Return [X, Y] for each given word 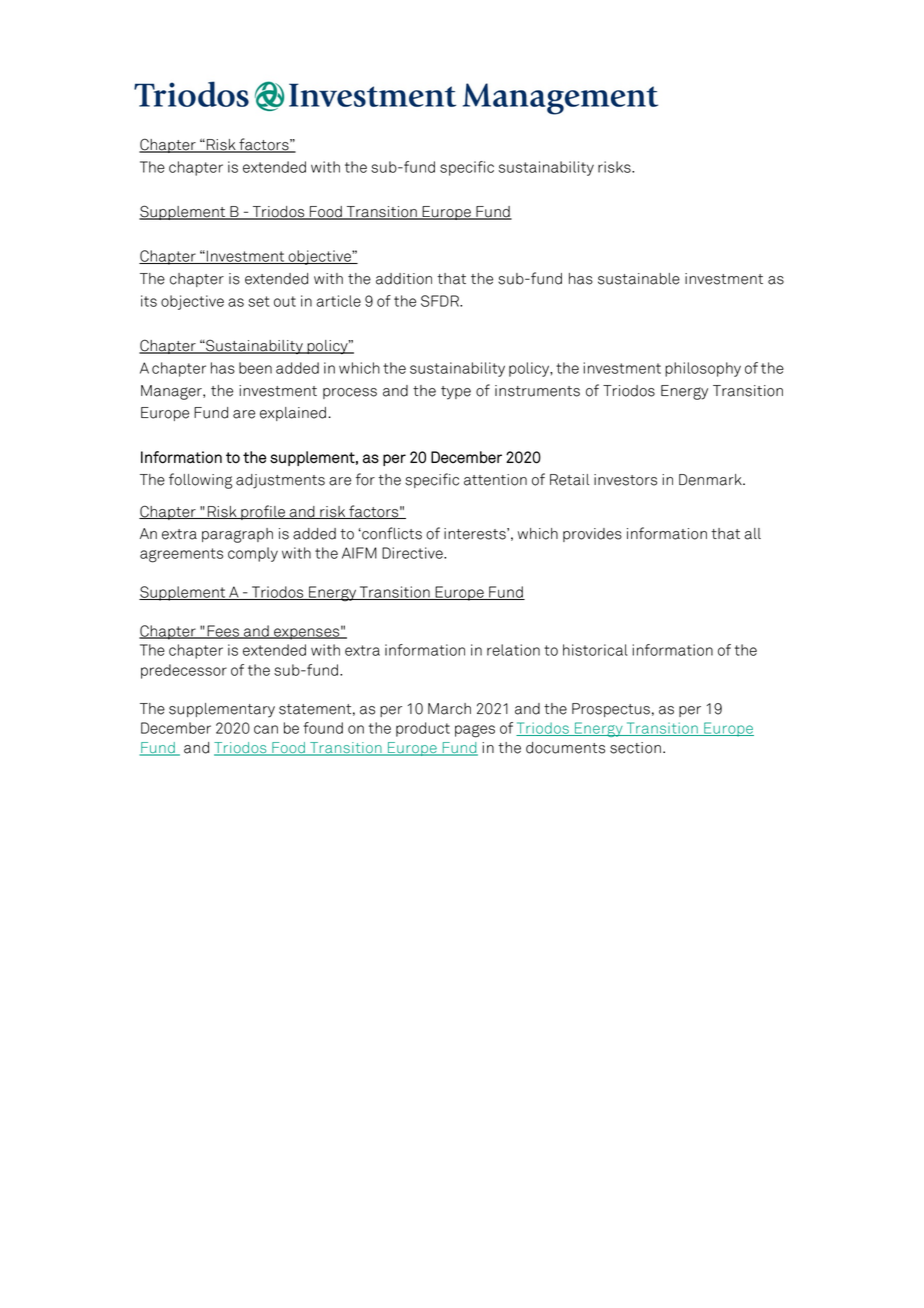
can [266, 729]
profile [263, 512]
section [635, 748]
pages [475, 731]
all [752, 534]
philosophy [703, 369]
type [456, 393]
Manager [172, 392]
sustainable [639, 279]
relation [513, 650]
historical [595, 650]
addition [404, 279]
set [258, 301]
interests [476, 534]
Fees [223, 632]
